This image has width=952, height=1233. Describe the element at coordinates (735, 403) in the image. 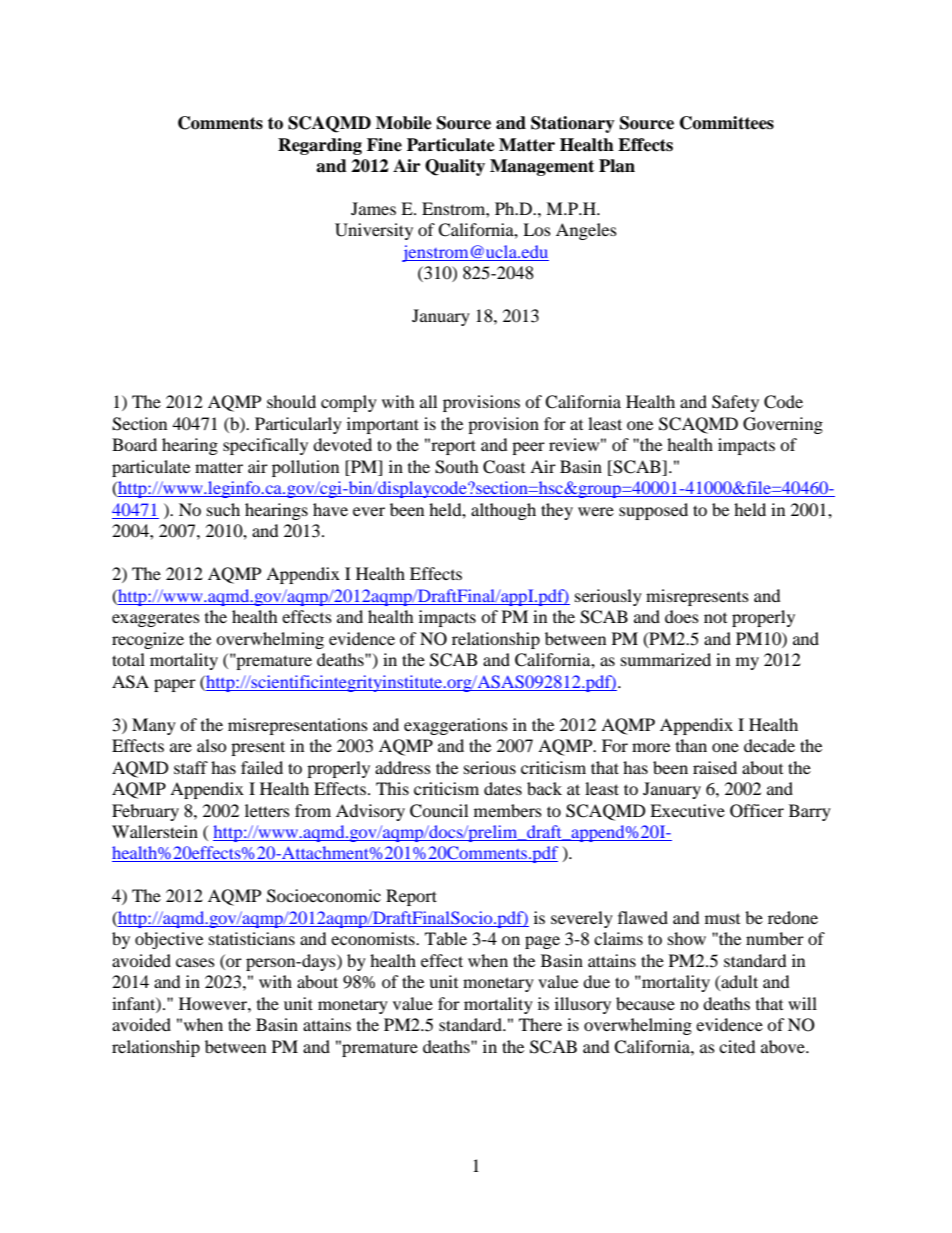

I see `Safety` at that location.
